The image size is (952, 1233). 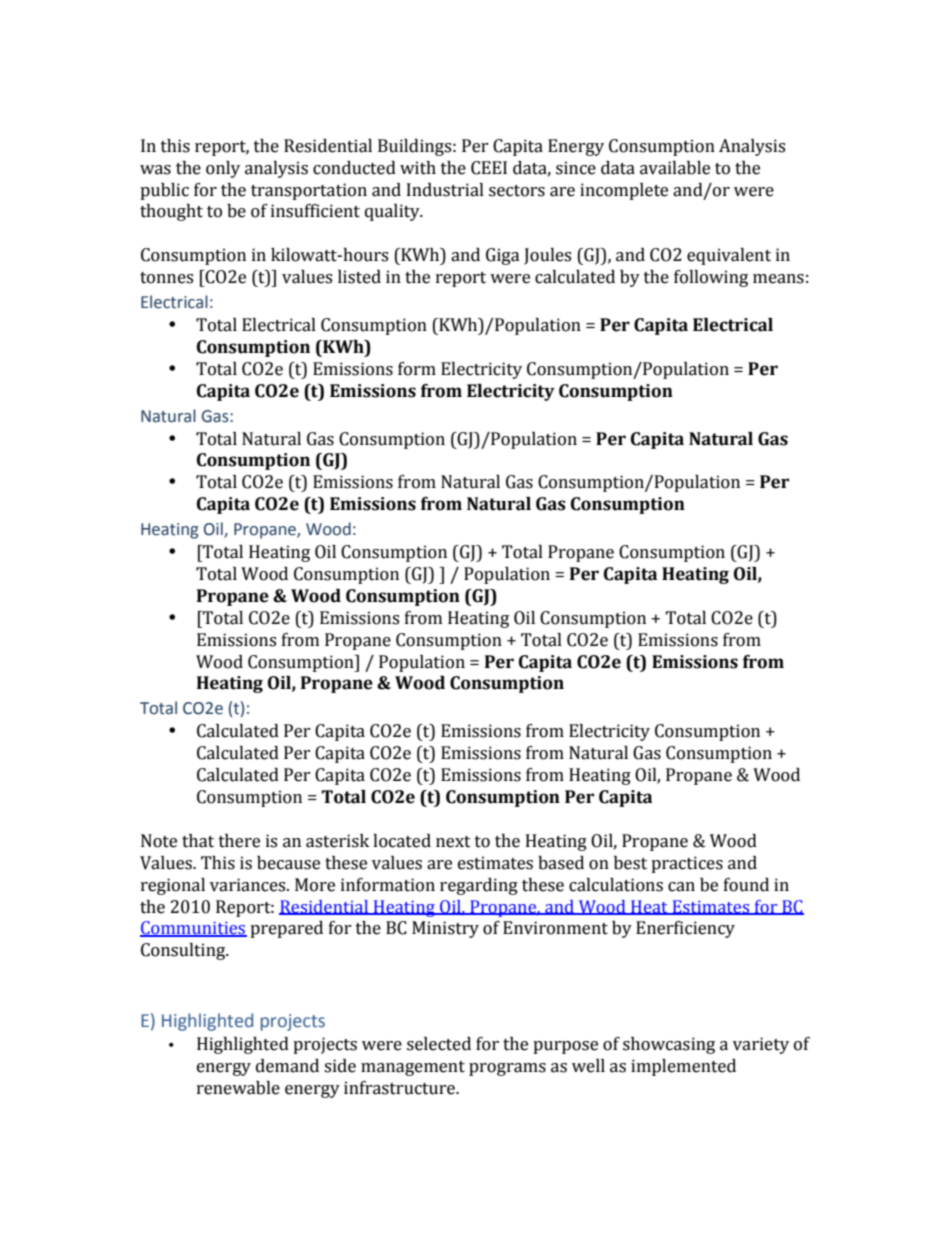 I want to click on listed, so click(x=359, y=277).
